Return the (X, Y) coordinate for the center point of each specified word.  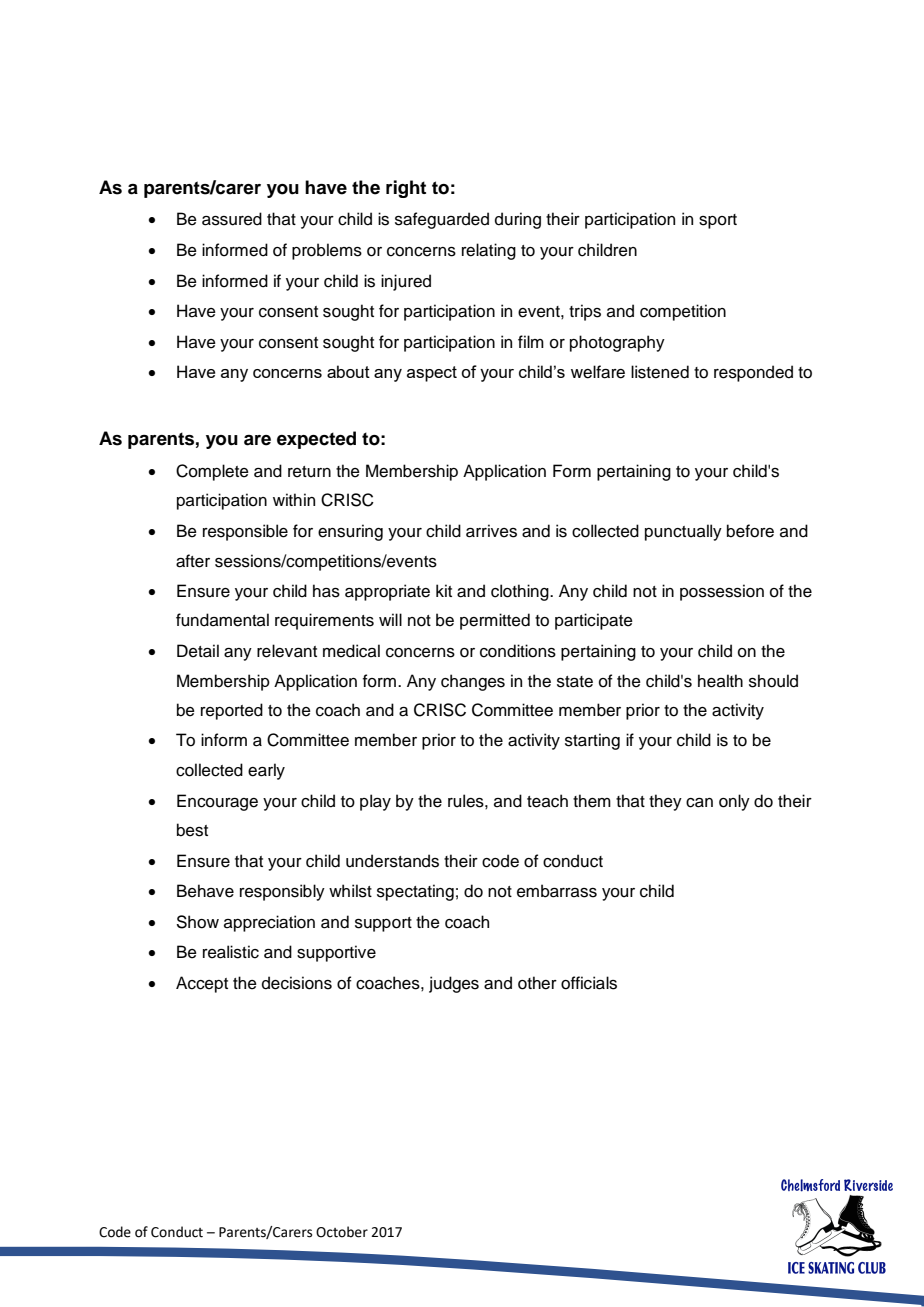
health (720, 681)
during (518, 220)
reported (232, 711)
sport (718, 221)
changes (473, 682)
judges (454, 984)
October (342, 1232)
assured (232, 219)
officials (589, 983)
